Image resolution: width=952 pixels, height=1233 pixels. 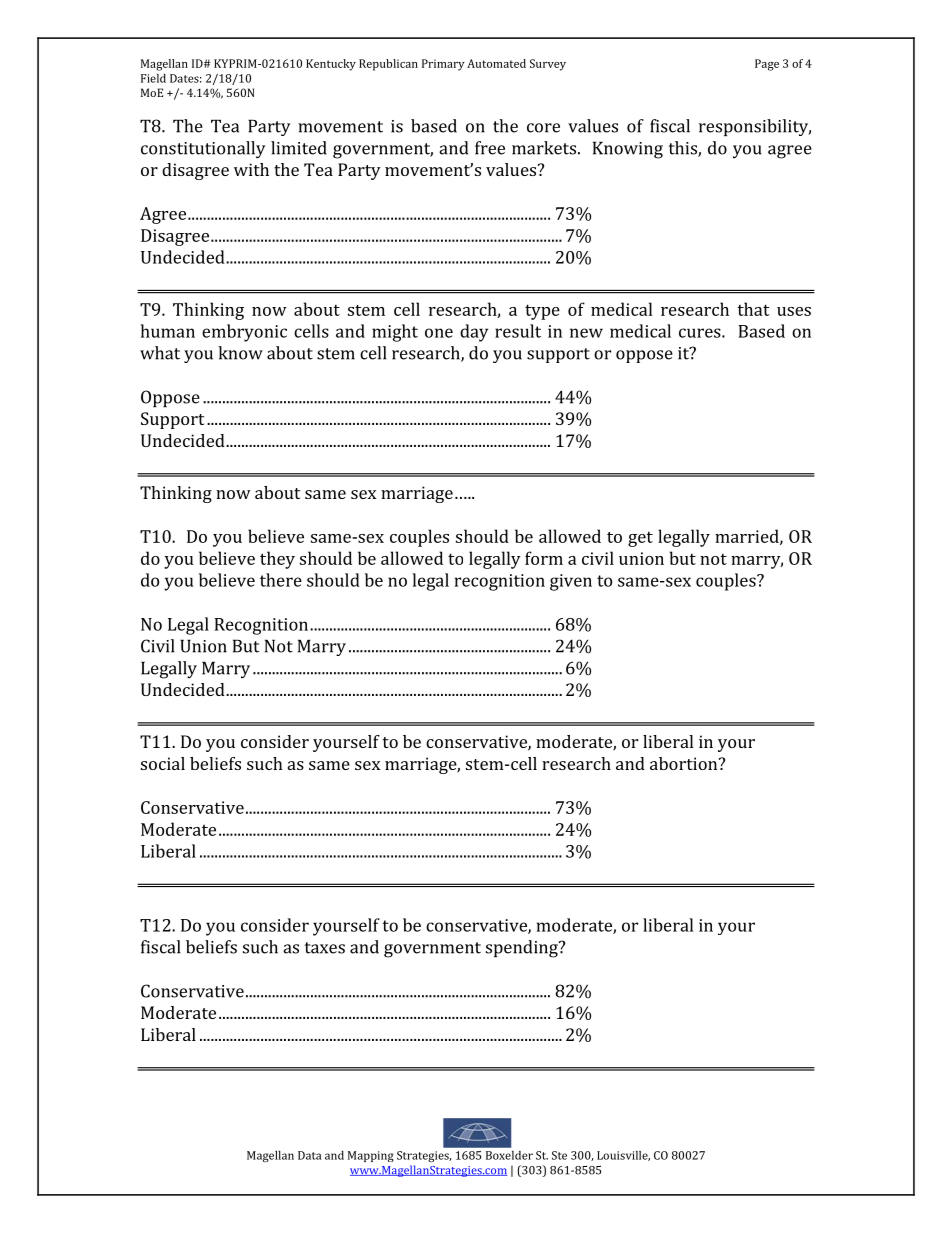 What do you see at coordinates (244, 333) in the page?
I see `embryonic` at bounding box center [244, 333].
